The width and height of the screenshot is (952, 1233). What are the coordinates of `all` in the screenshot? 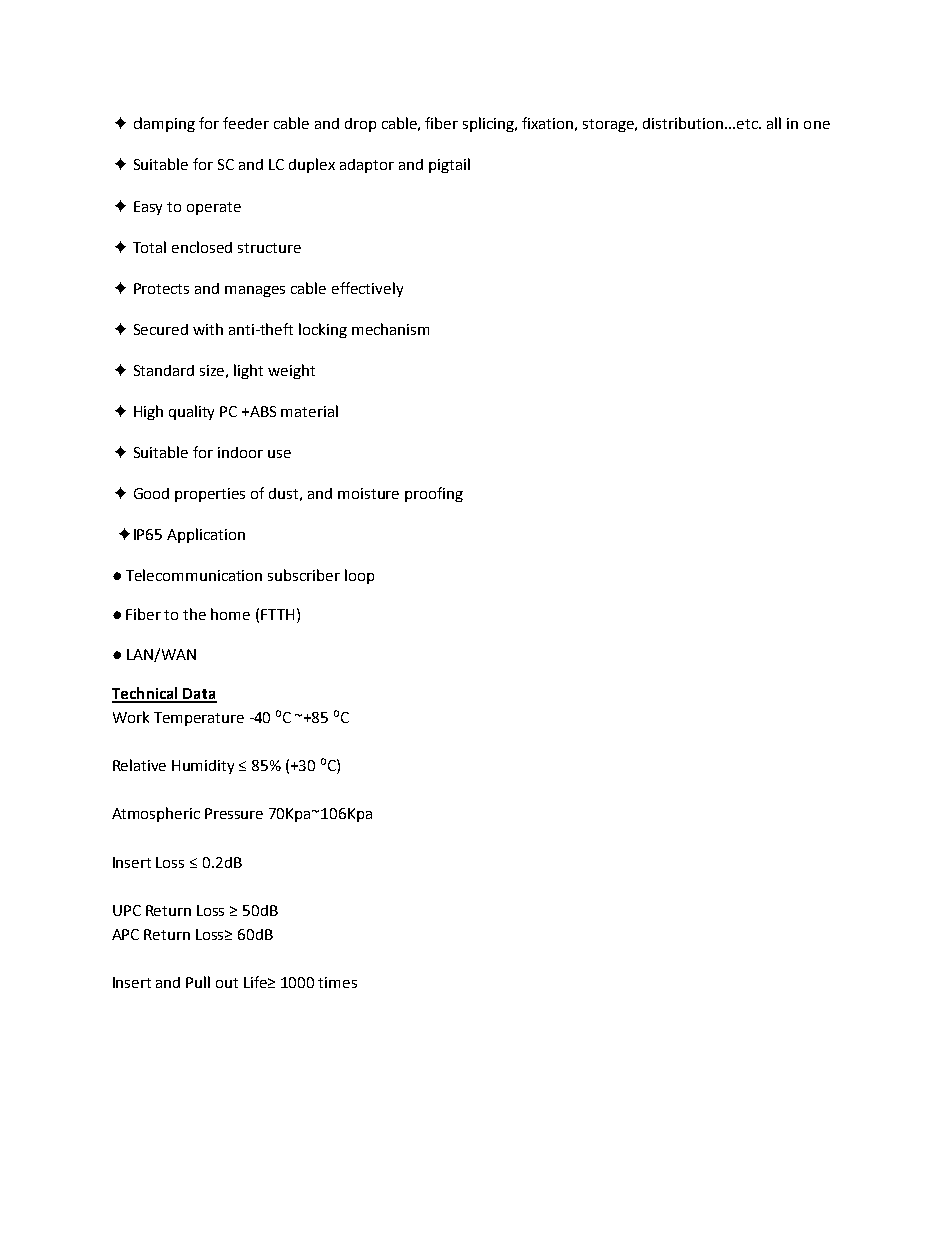 It's located at (774, 123).
